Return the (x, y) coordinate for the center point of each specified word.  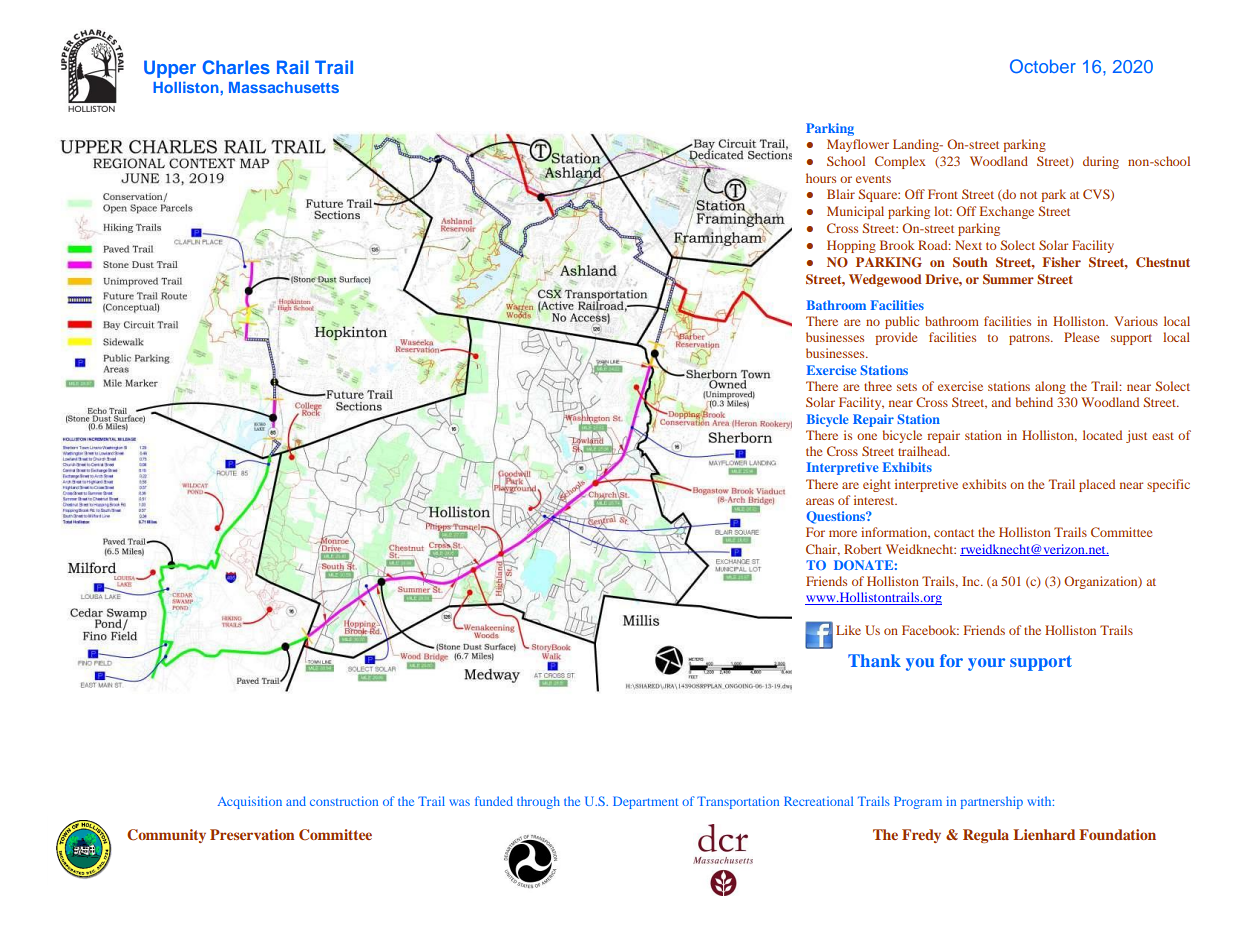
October (1043, 66)
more (843, 533)
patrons (1030, 339)
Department (645, 802)
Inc (972, 581)
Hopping (851, 246)
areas (820, 501)
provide (896, 338)
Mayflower (858, 145)
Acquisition (250, 802)
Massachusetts (284, 87)
